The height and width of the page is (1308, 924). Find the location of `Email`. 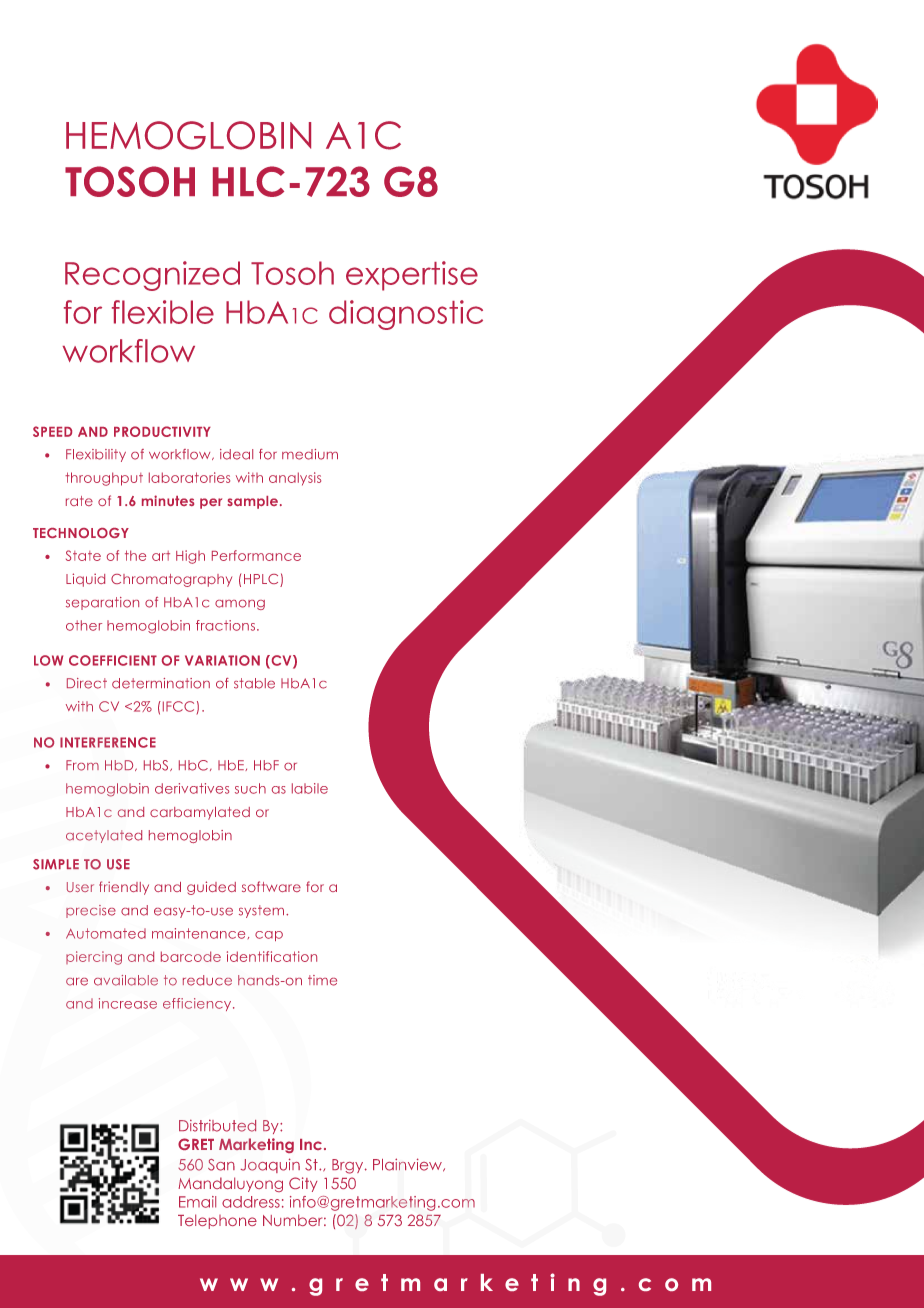

Email is located at coordinates (197, 1202).
